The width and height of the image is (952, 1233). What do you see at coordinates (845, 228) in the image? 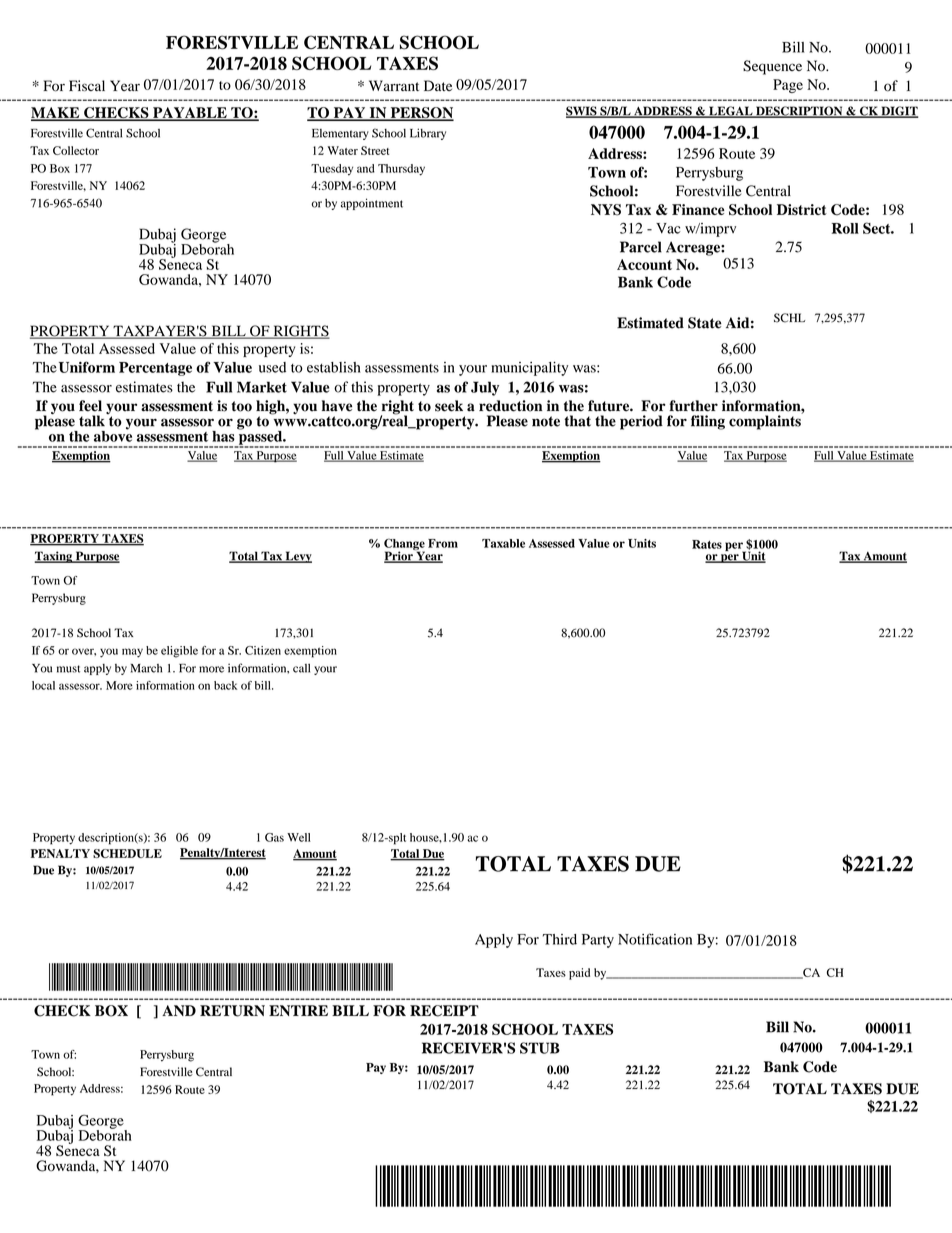
I see `Roll` at bounding box center [845, 228].
